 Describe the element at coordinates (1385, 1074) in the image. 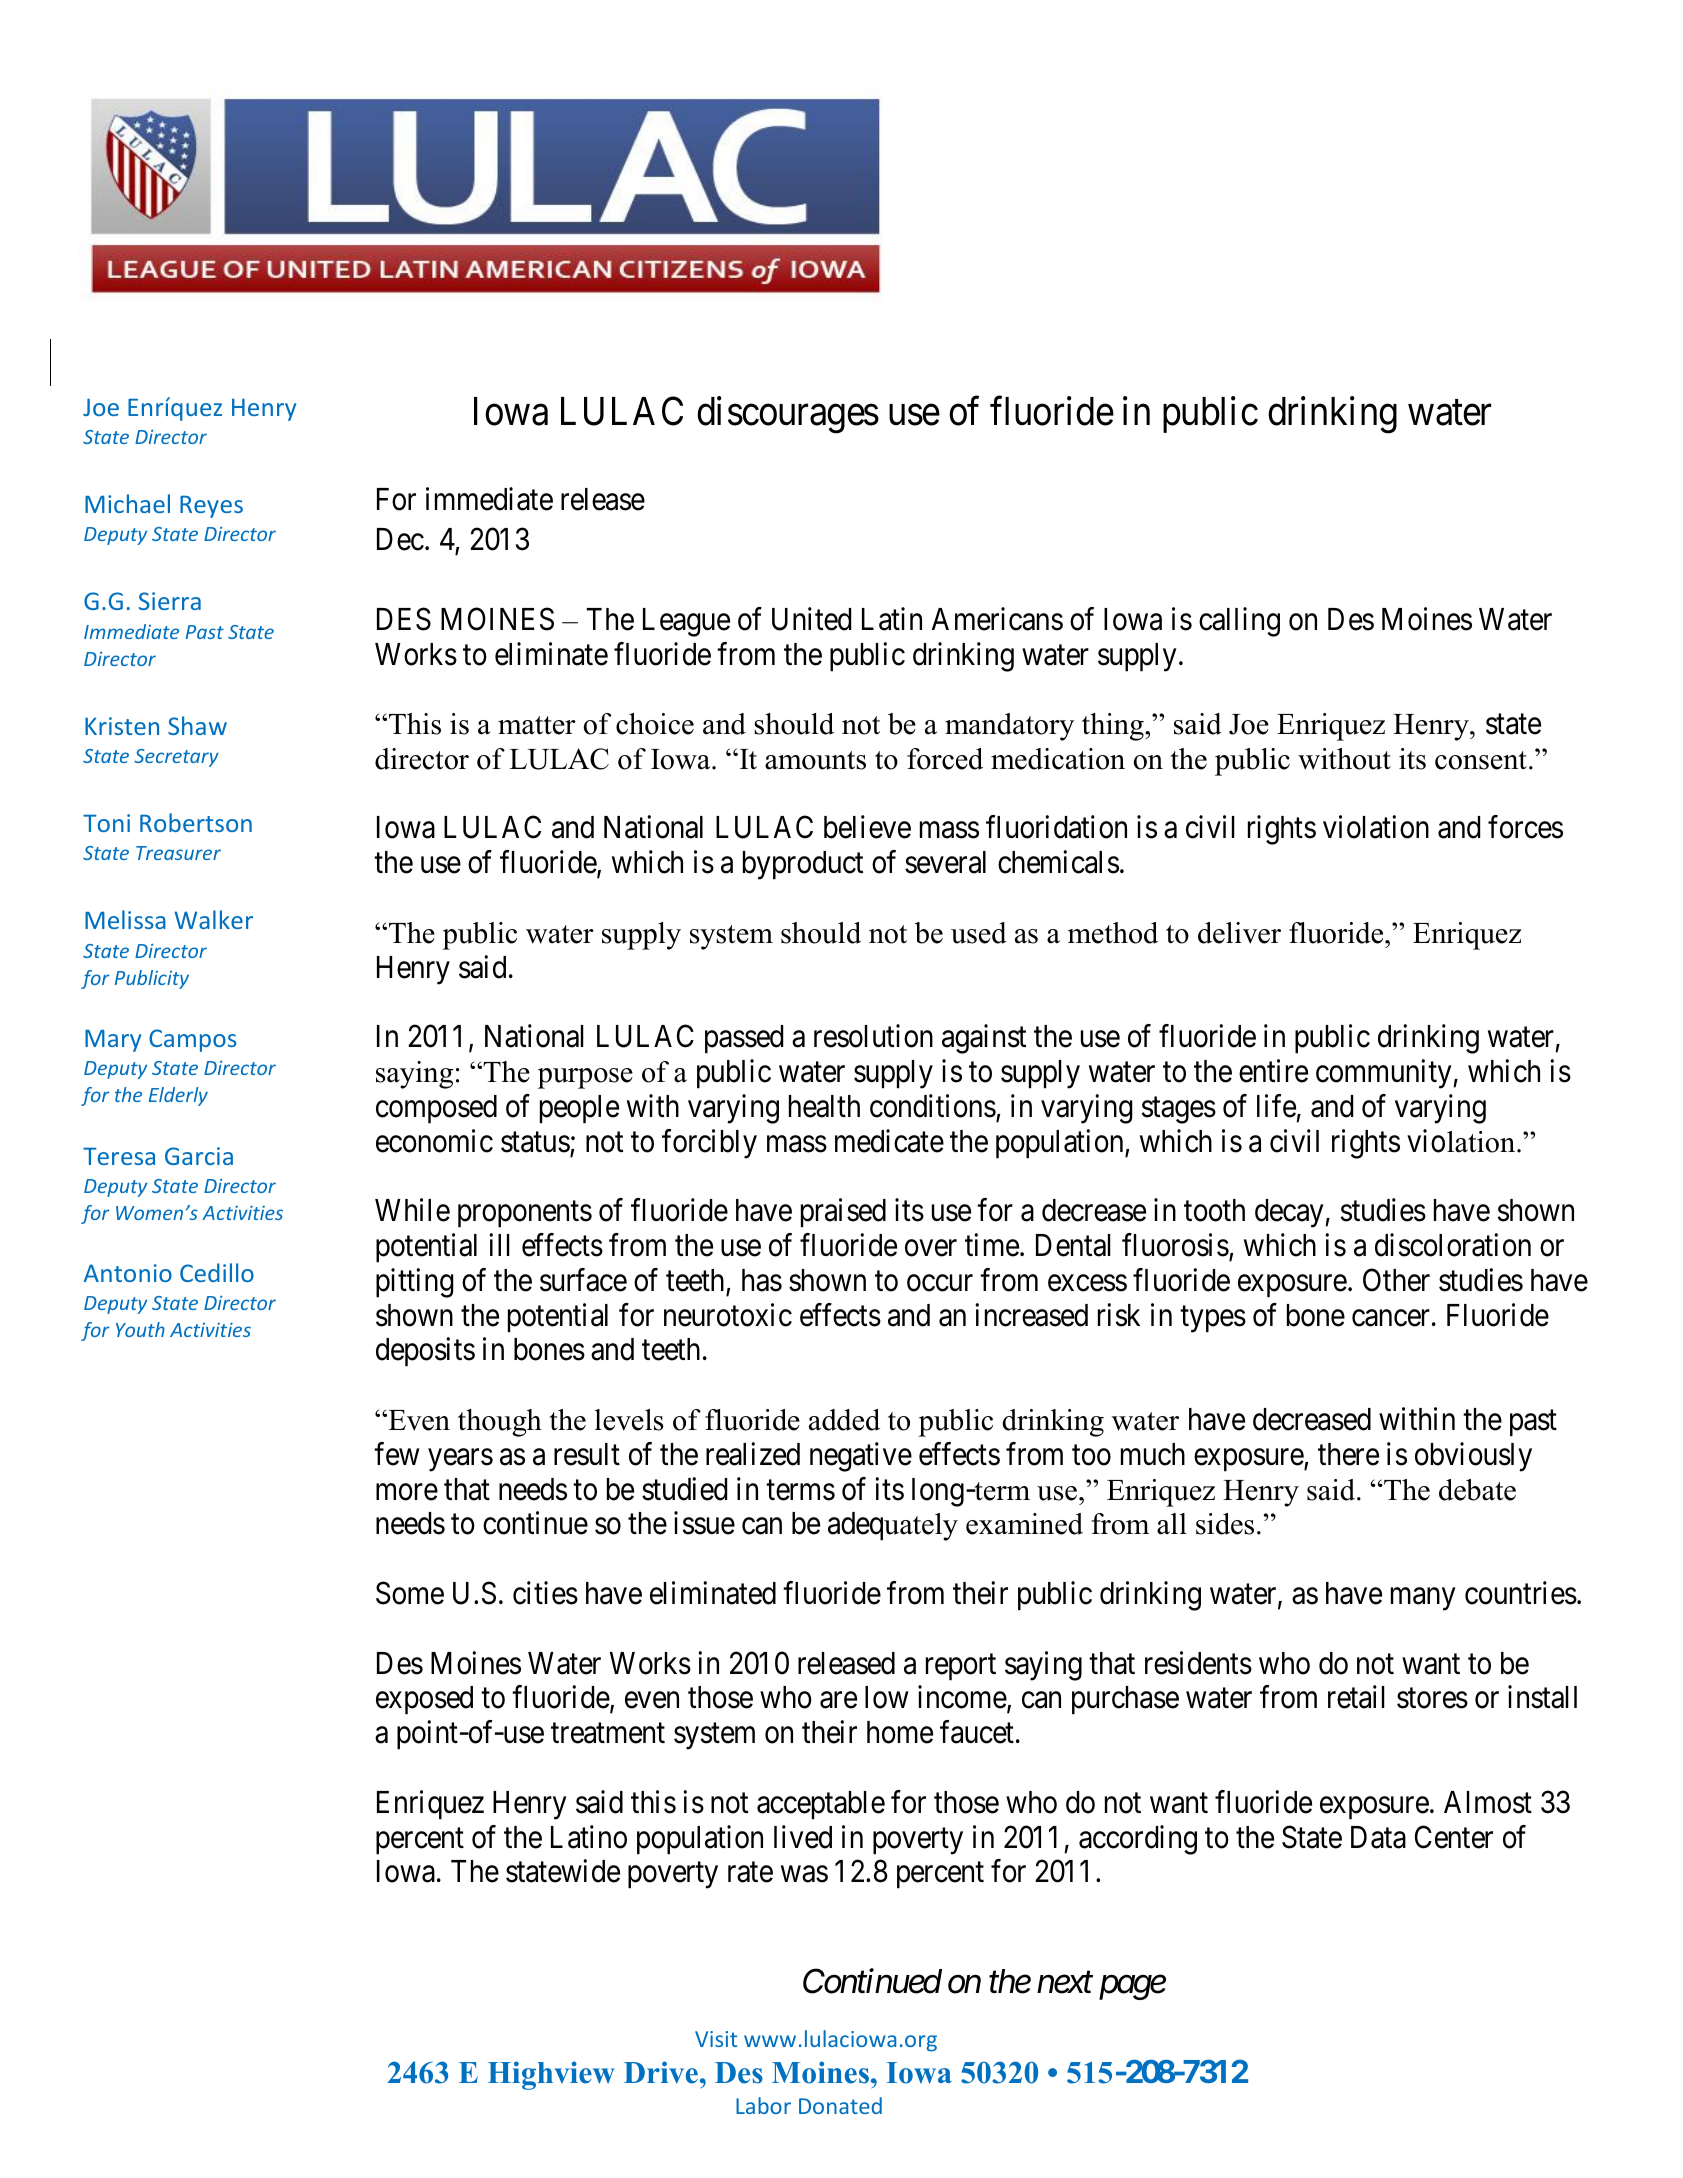

I see `community` at that location.
